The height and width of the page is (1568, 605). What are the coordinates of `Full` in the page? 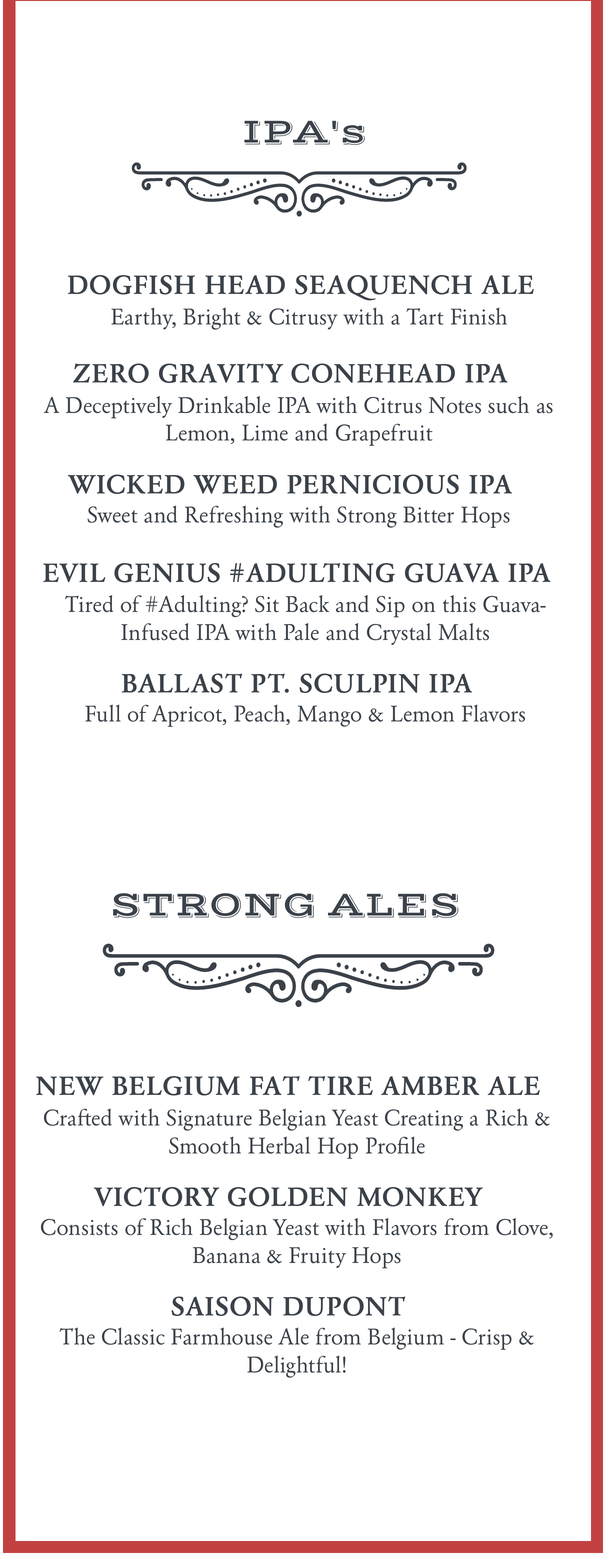 It's located at (103, 713).
